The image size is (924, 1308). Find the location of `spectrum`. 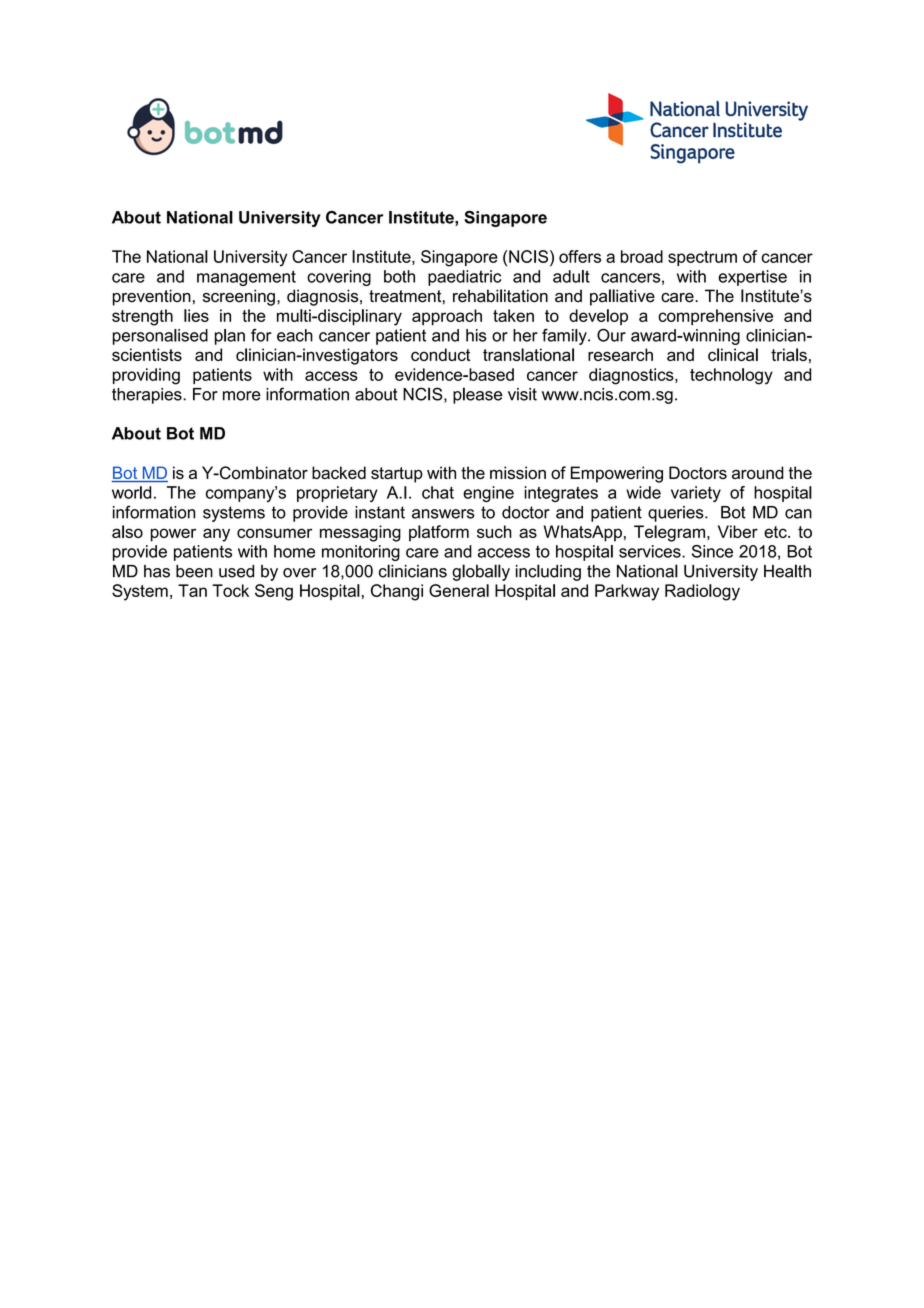

spectrum is located at coordinates (702, 258).
